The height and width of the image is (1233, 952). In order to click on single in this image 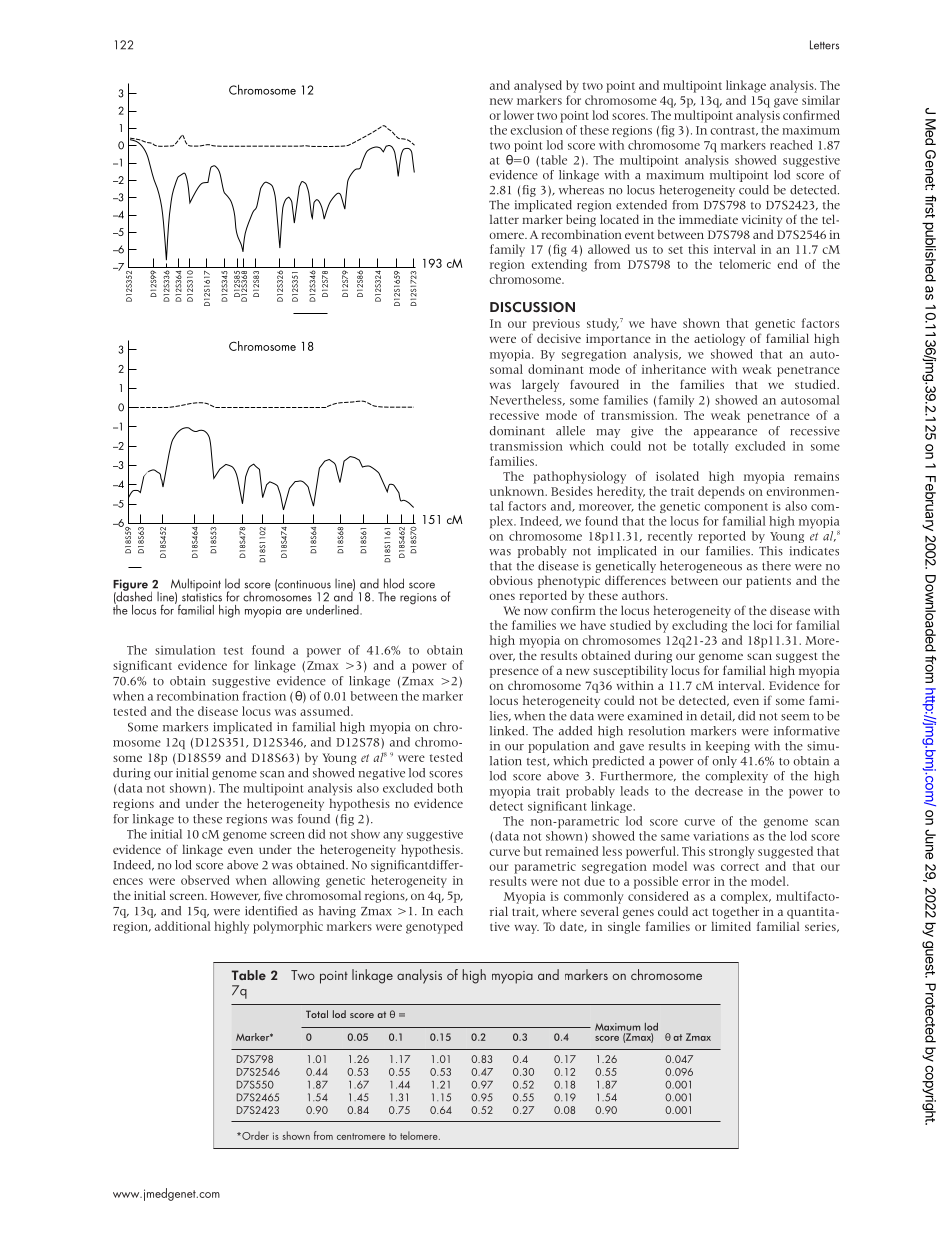, I will do `click(624, 927)`.
